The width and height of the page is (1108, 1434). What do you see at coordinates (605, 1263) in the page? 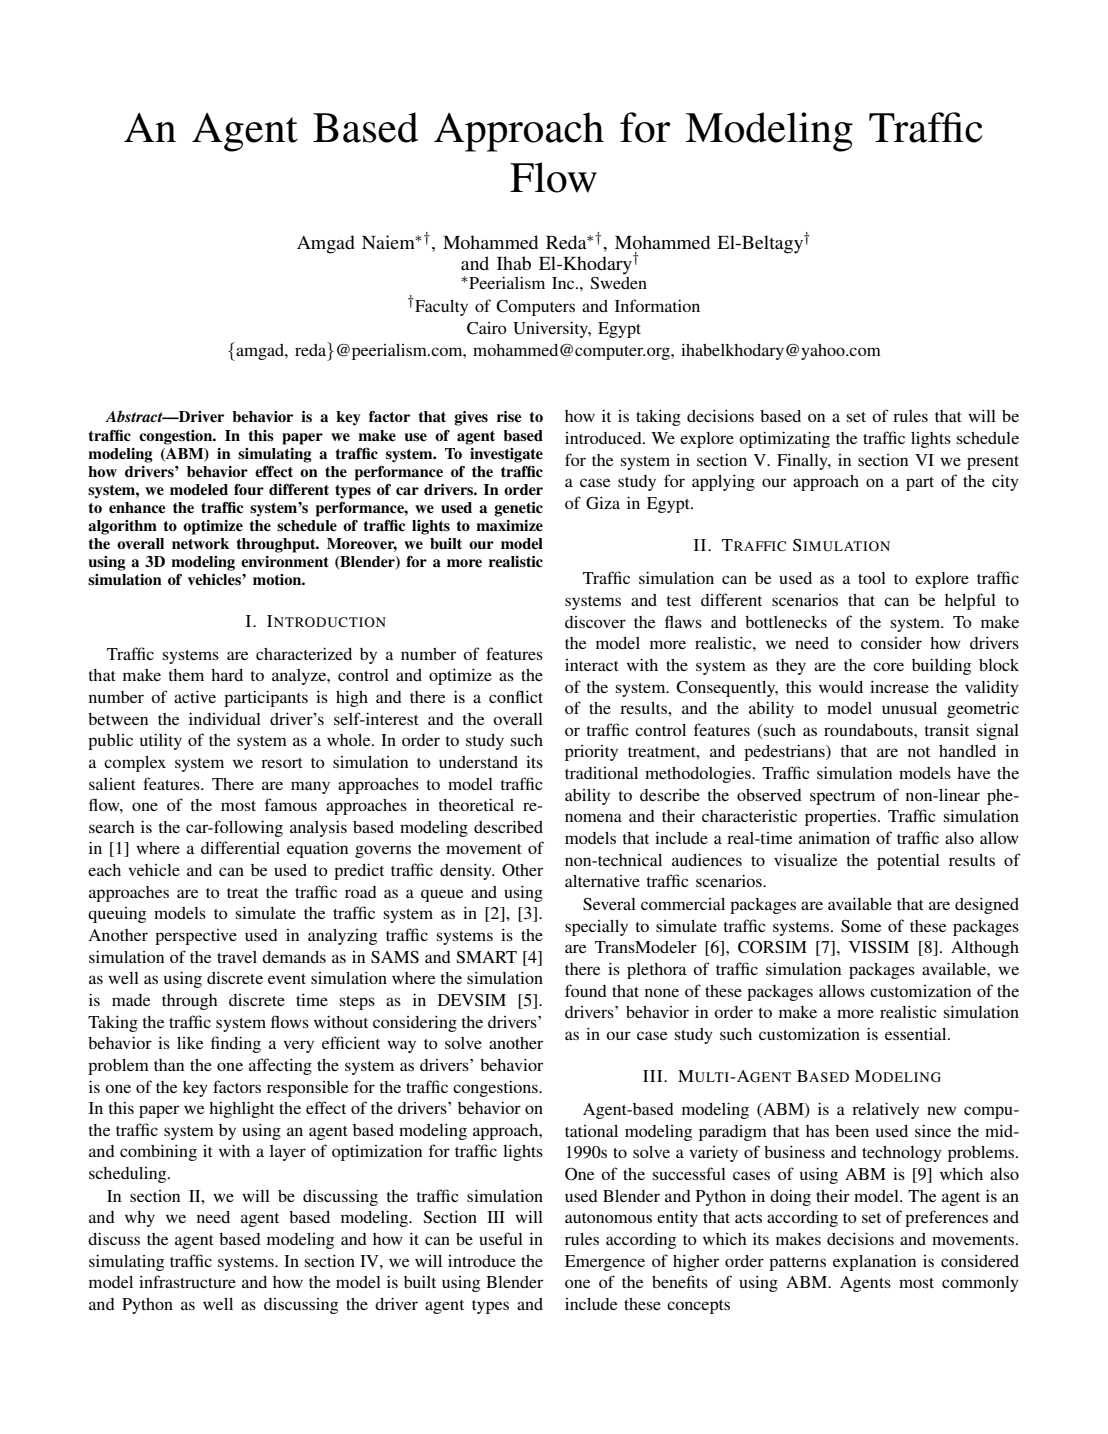
I see `Emergence` at bounding box center [605, 1263].
